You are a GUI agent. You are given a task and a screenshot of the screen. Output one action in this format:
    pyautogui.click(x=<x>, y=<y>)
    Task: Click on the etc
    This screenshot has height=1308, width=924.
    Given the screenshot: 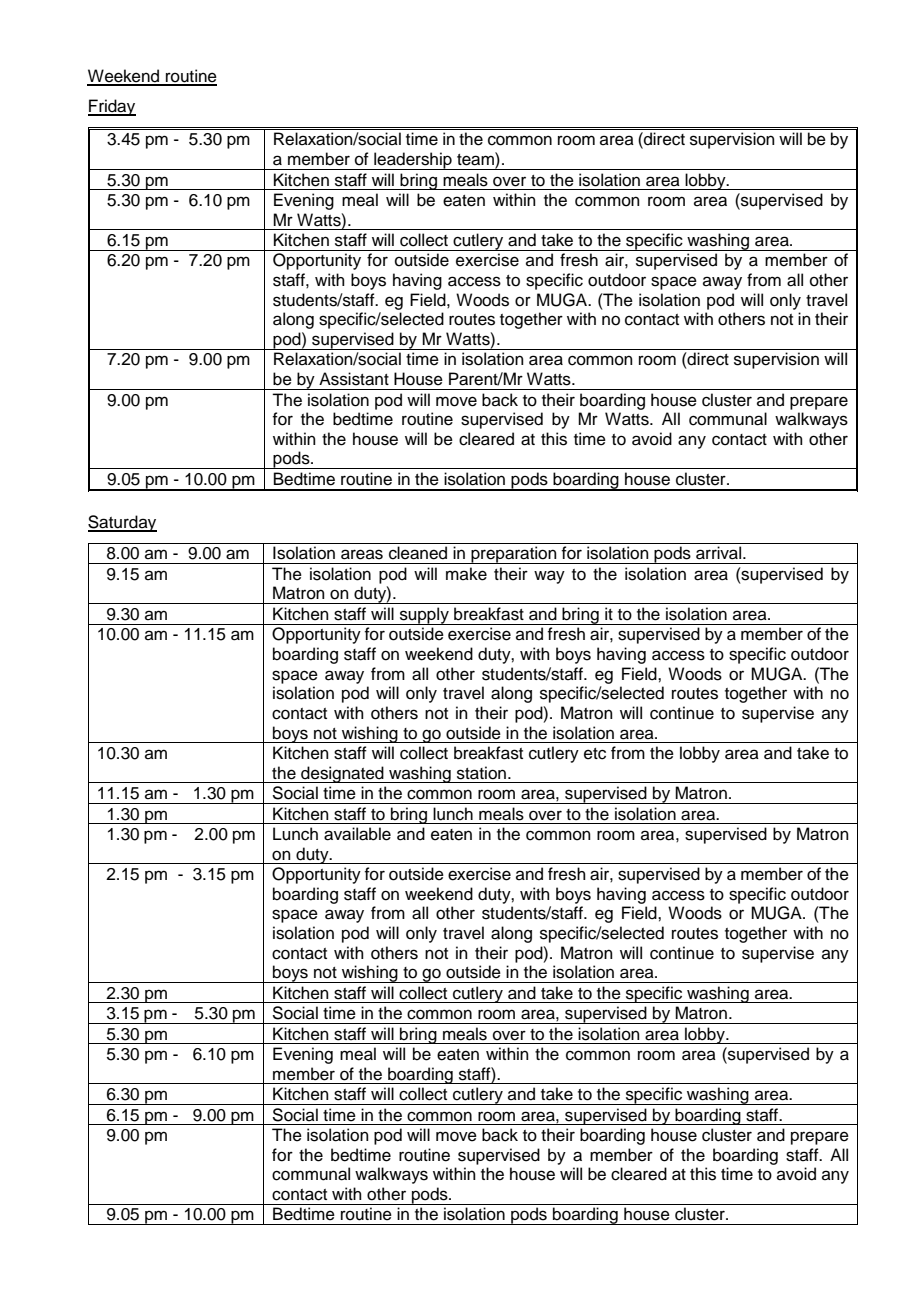 What is the action you would take?
    pyautogui.click(x=595, y=754)
